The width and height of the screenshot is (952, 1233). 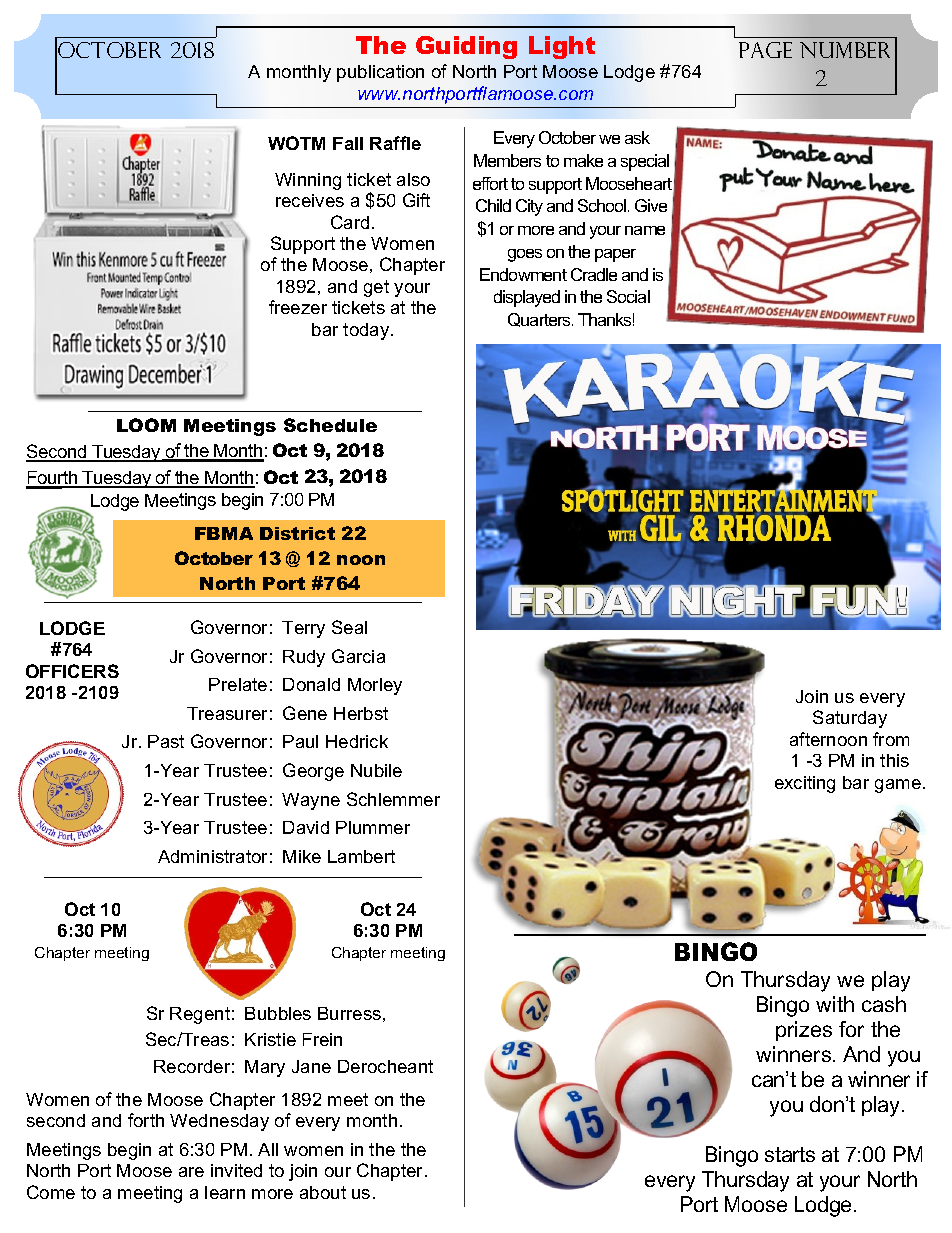 I want to click on Winning, so click(x=308, y=181).
